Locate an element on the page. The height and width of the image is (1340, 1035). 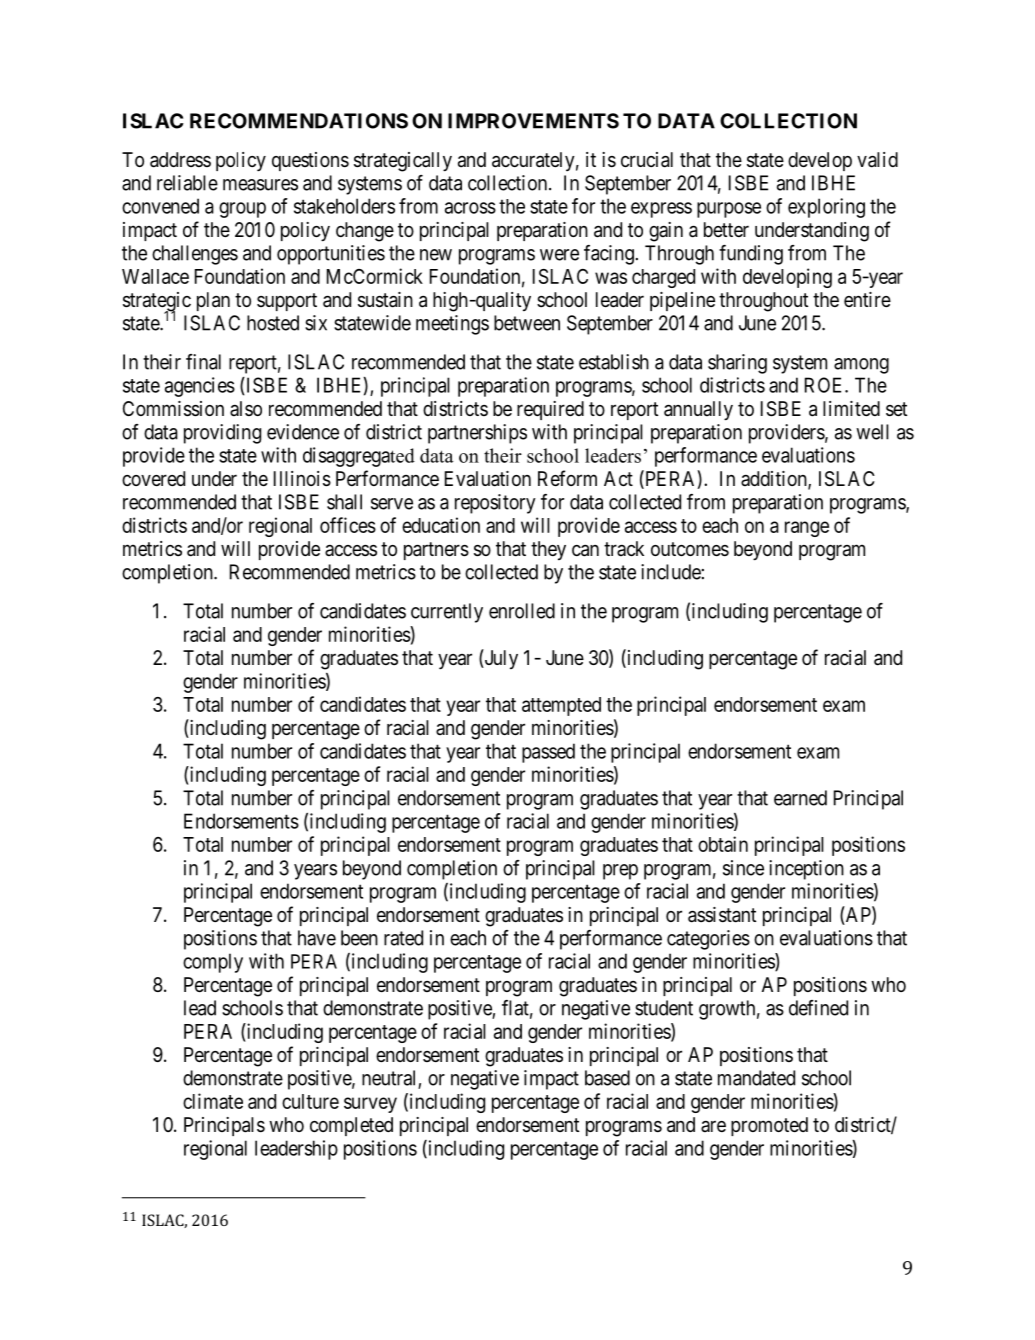
exploring is located at coordinates (826, 208).
